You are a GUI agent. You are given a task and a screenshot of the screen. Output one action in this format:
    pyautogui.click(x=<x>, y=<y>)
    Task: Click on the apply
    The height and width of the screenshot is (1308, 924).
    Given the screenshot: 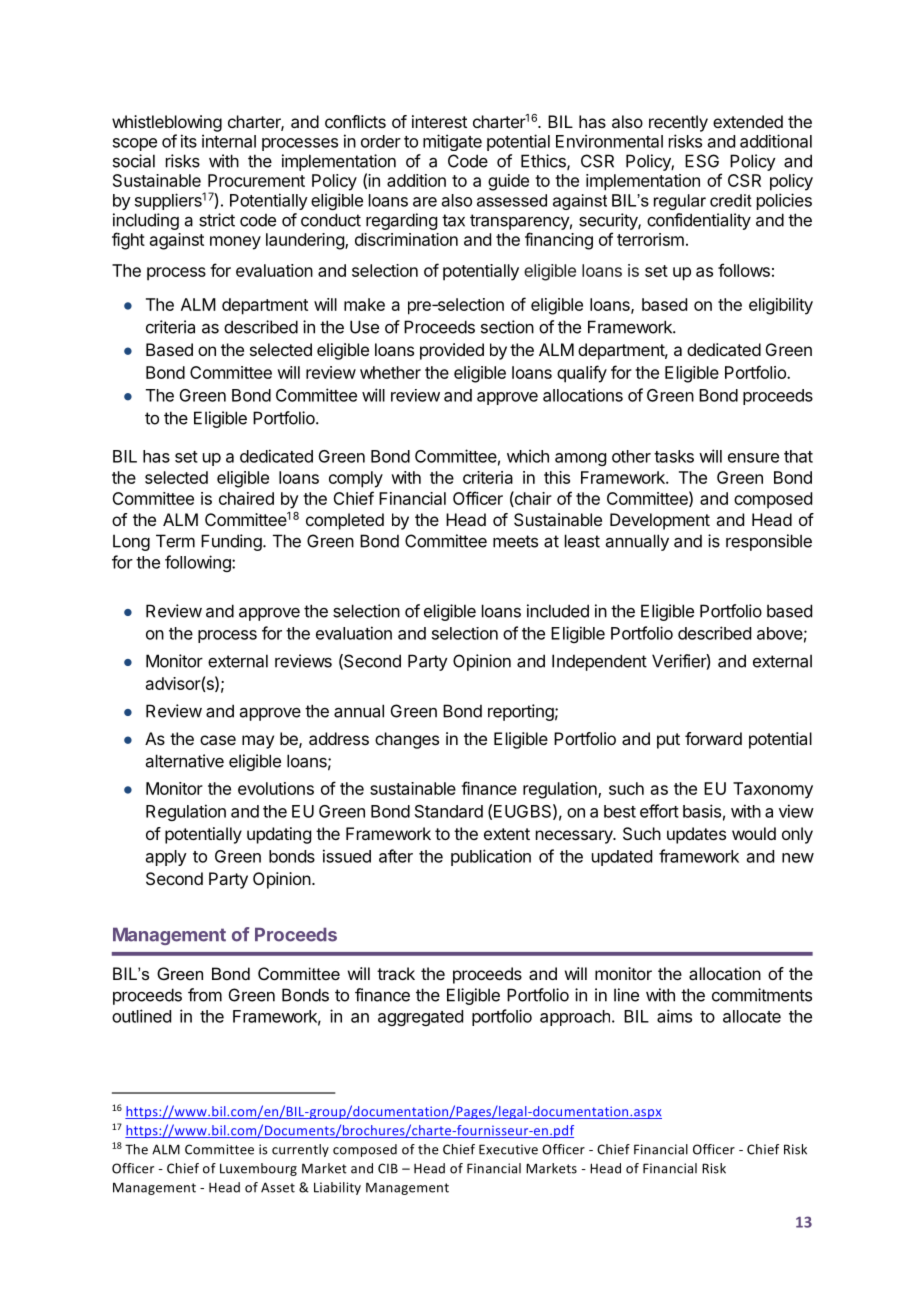 What is the action you would take?
    pyautogui.click(x=166, y=858)
